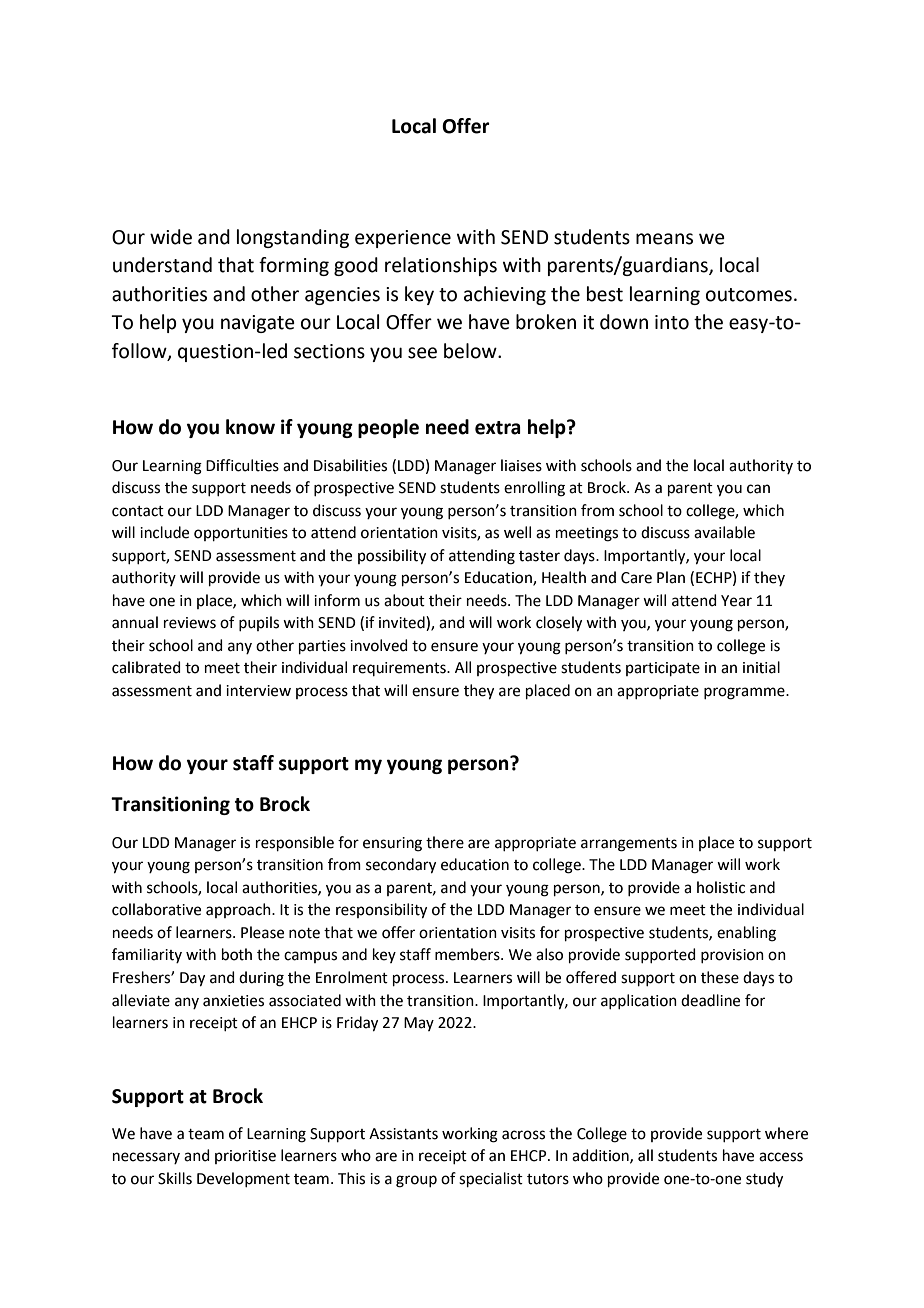 This image has width=924, height=1308. What do you see at coordinates (664, 239) in the image?
I see `means` at bounding box center [664, 239].
